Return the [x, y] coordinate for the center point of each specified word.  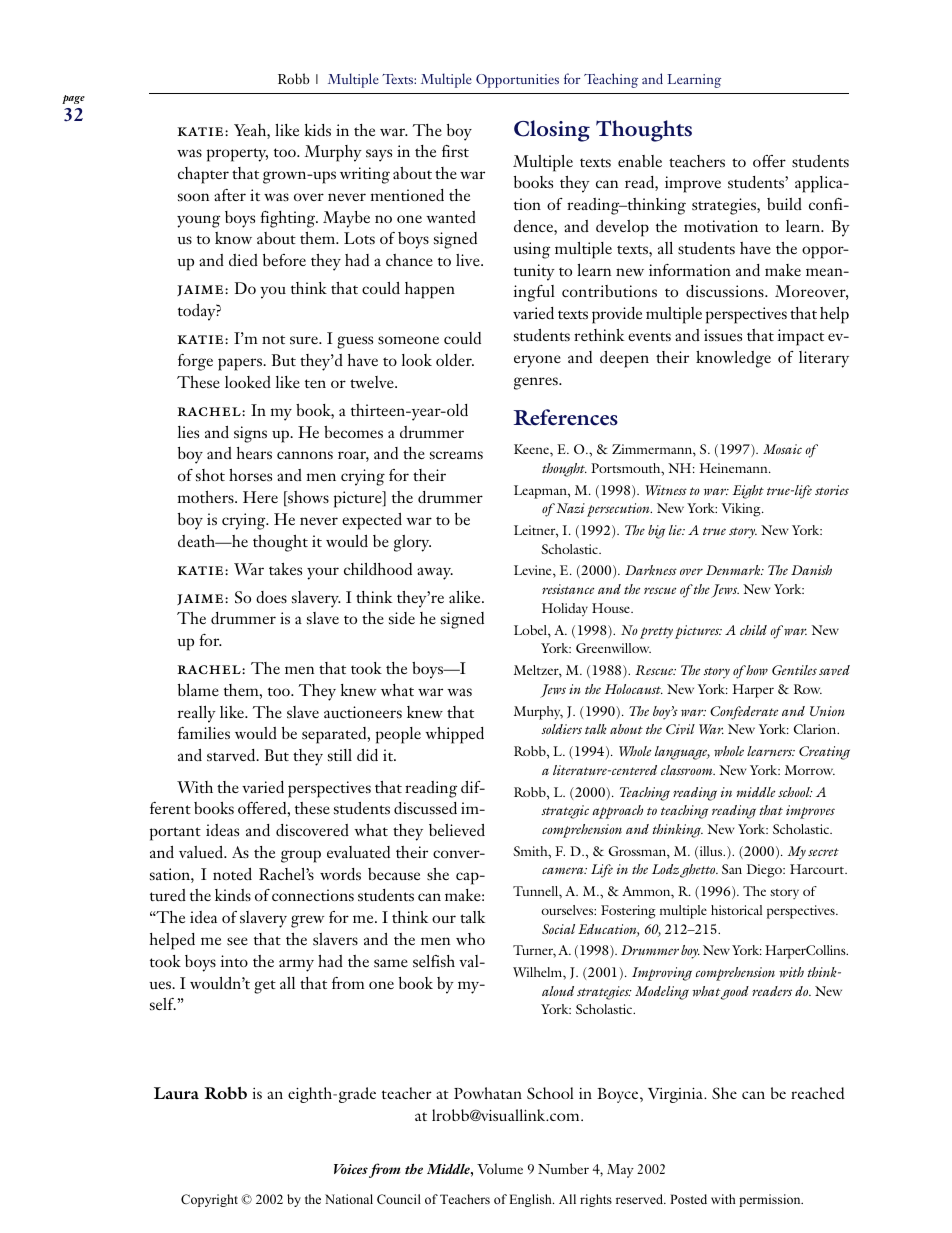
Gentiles [794, 670]
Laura [176, 1093]
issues [723, 335]
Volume [500, 1168]
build [784, 204]
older [455, 360]
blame [198, 690]
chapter [203, 175]
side [402, 618]
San [732, 869]
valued [202, 852]
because [394, 874]
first [455, 151]
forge [195, 362]
